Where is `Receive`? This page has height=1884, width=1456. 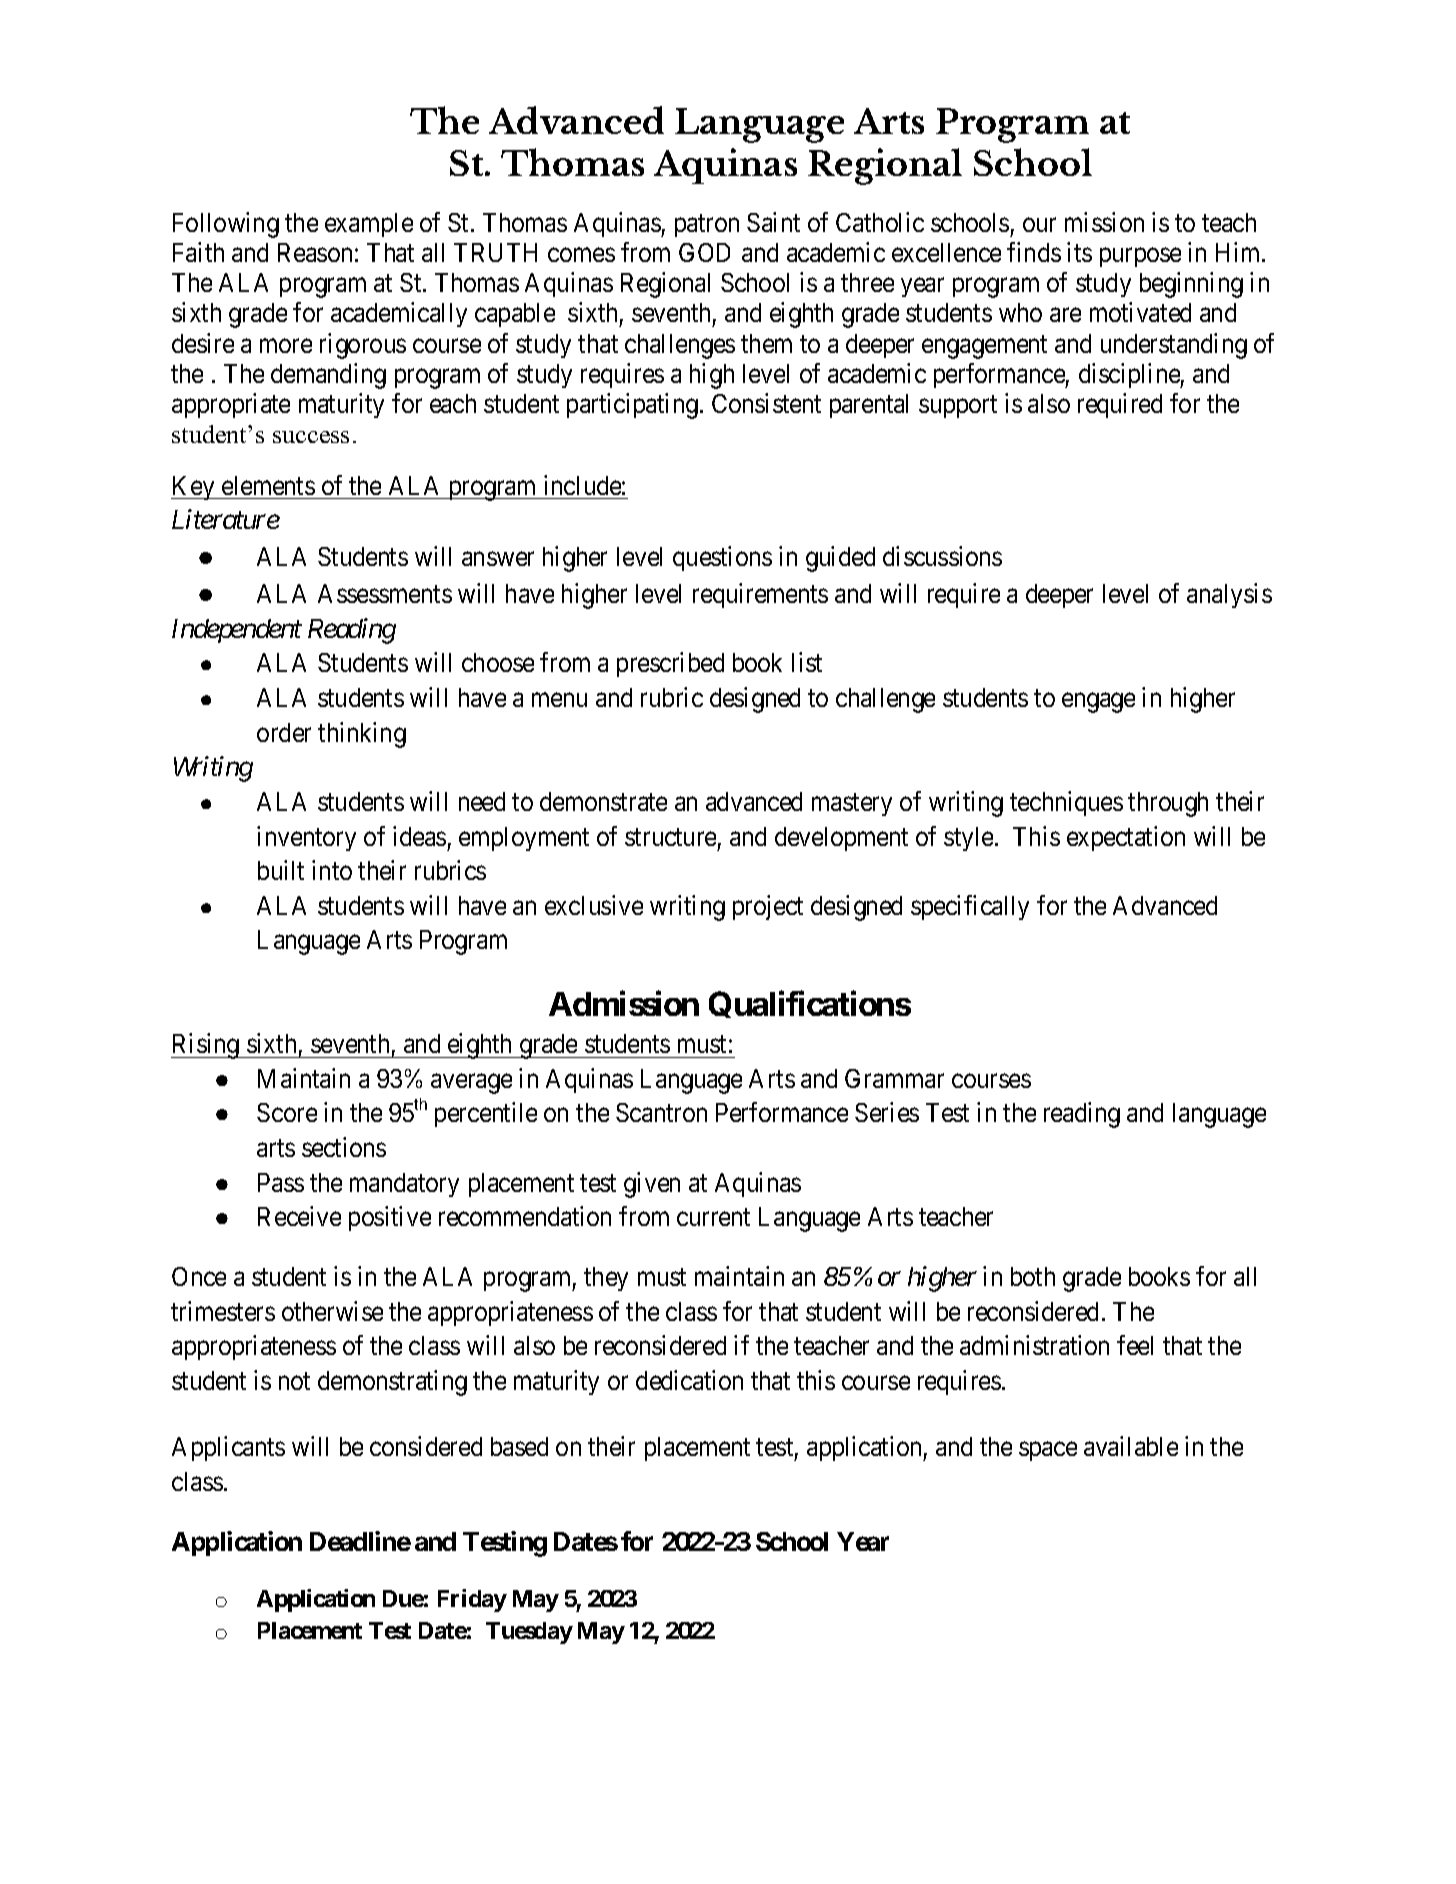
Receive is located at coordinates (299, 1216).
